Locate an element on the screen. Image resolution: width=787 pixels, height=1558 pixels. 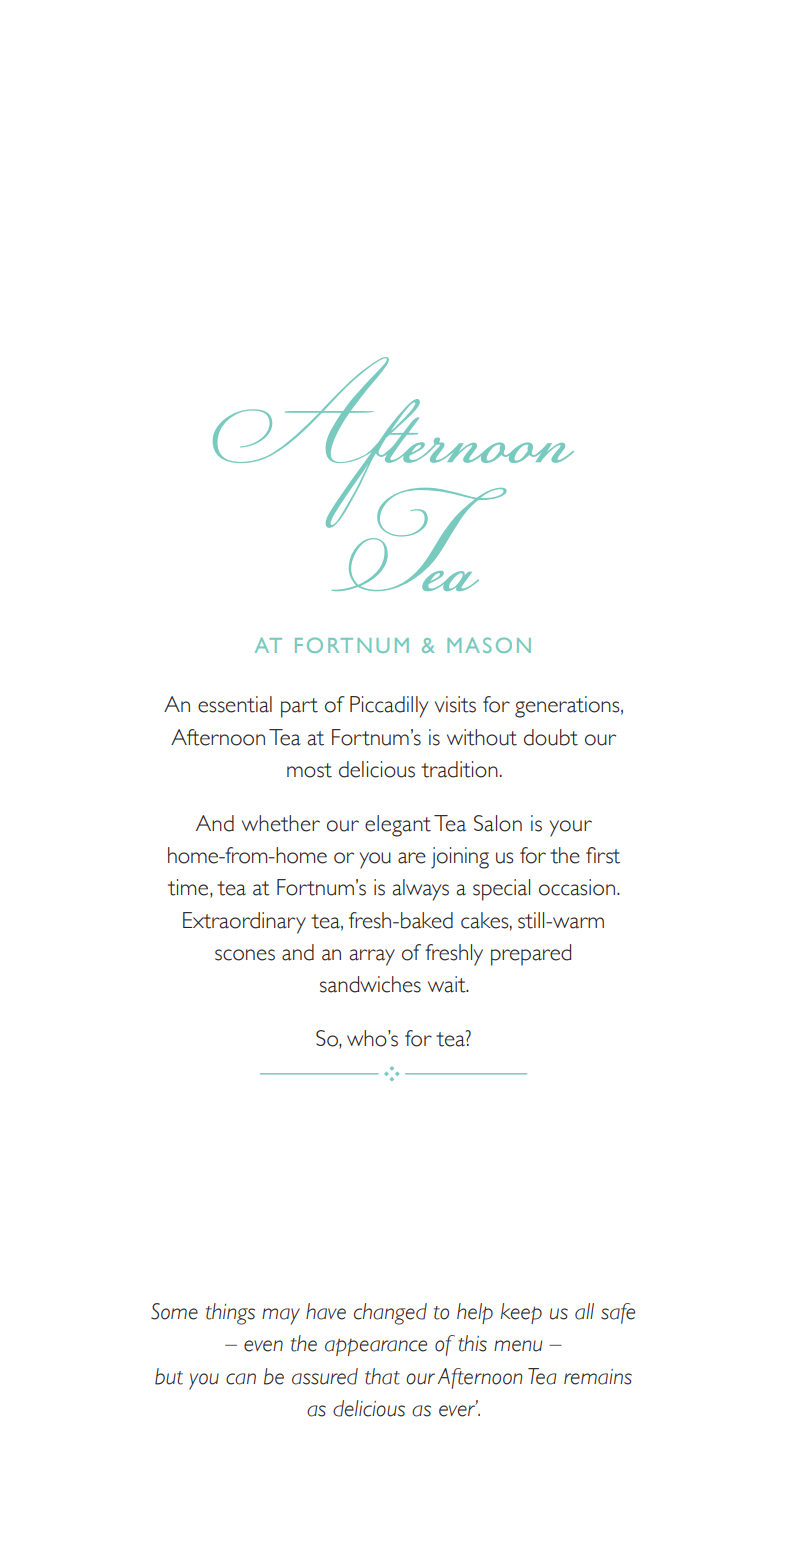
occasion is located at coordinates (577, 887).
